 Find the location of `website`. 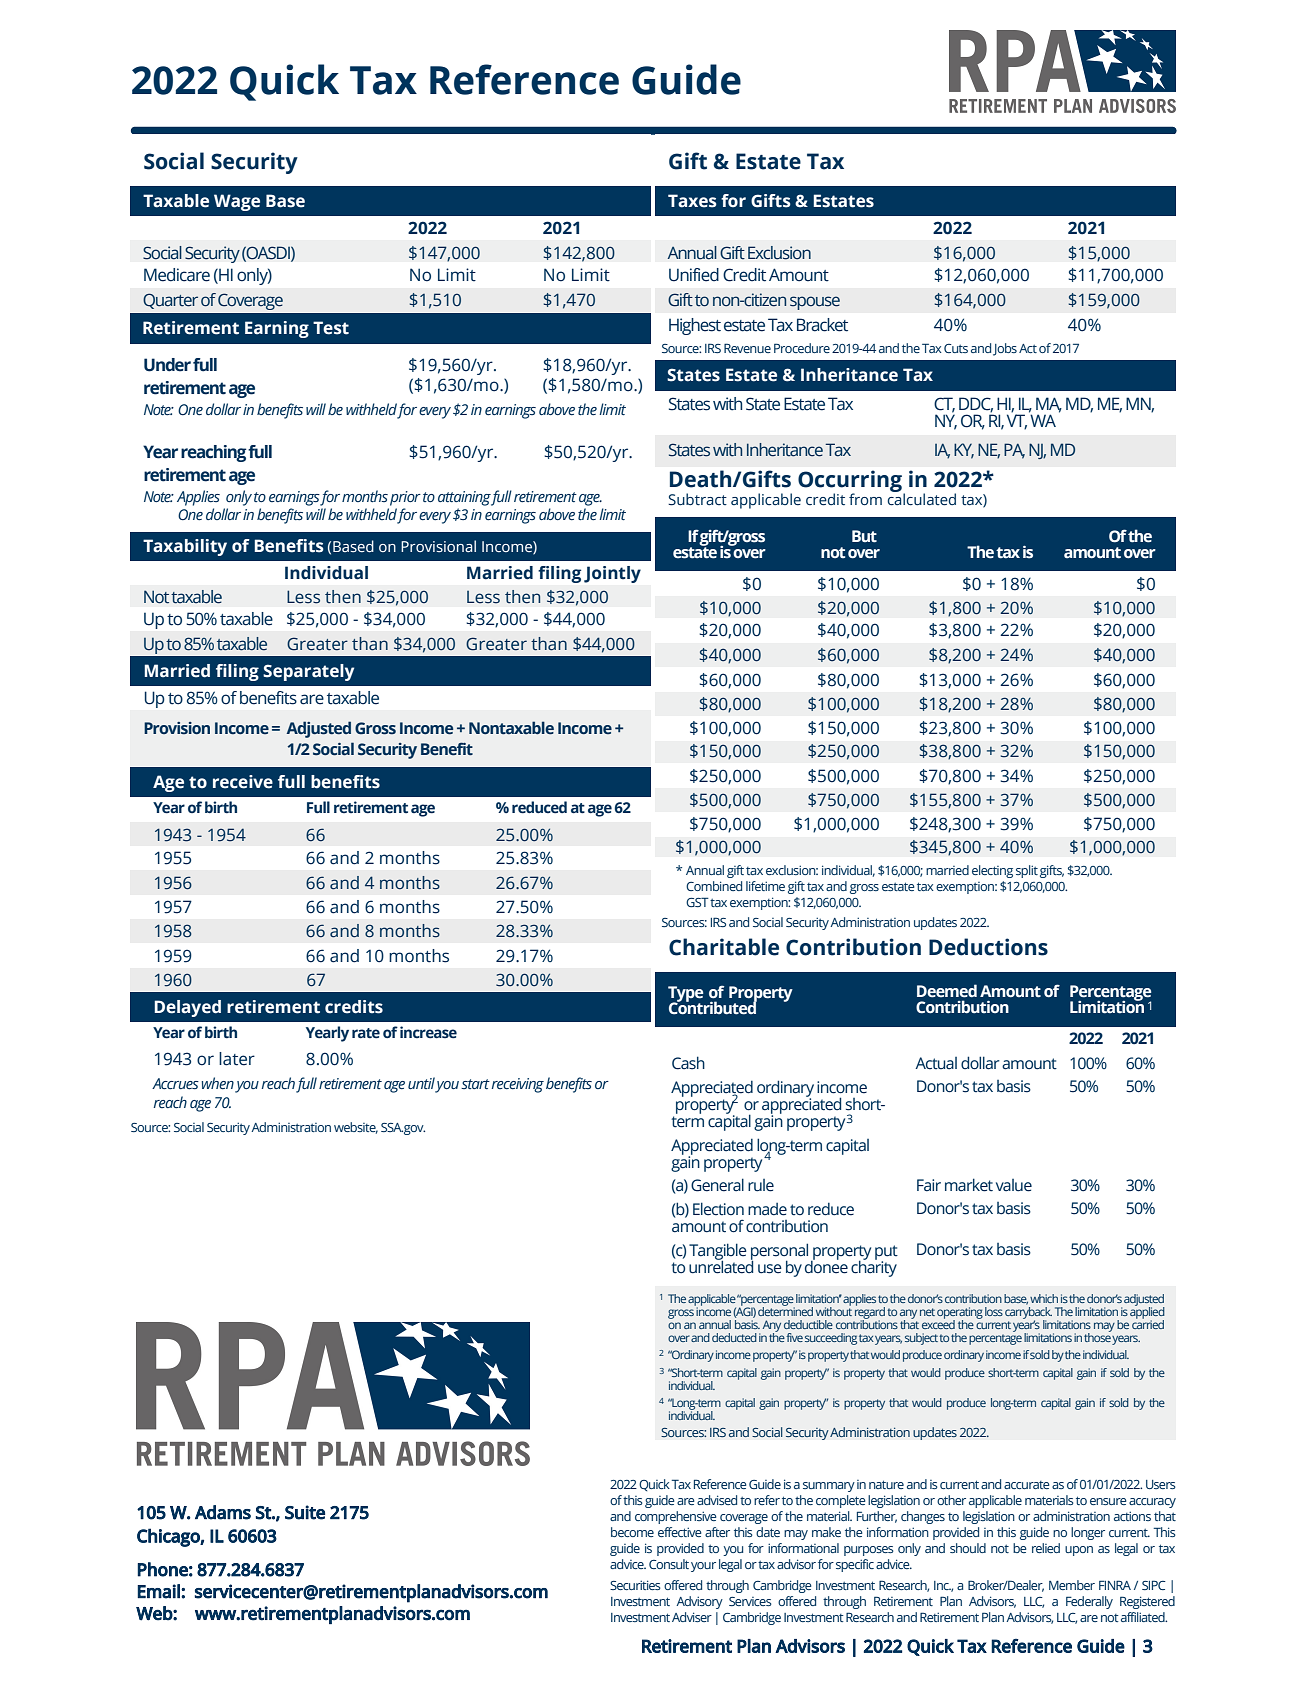

website is located at coordinates (356, 1128).
